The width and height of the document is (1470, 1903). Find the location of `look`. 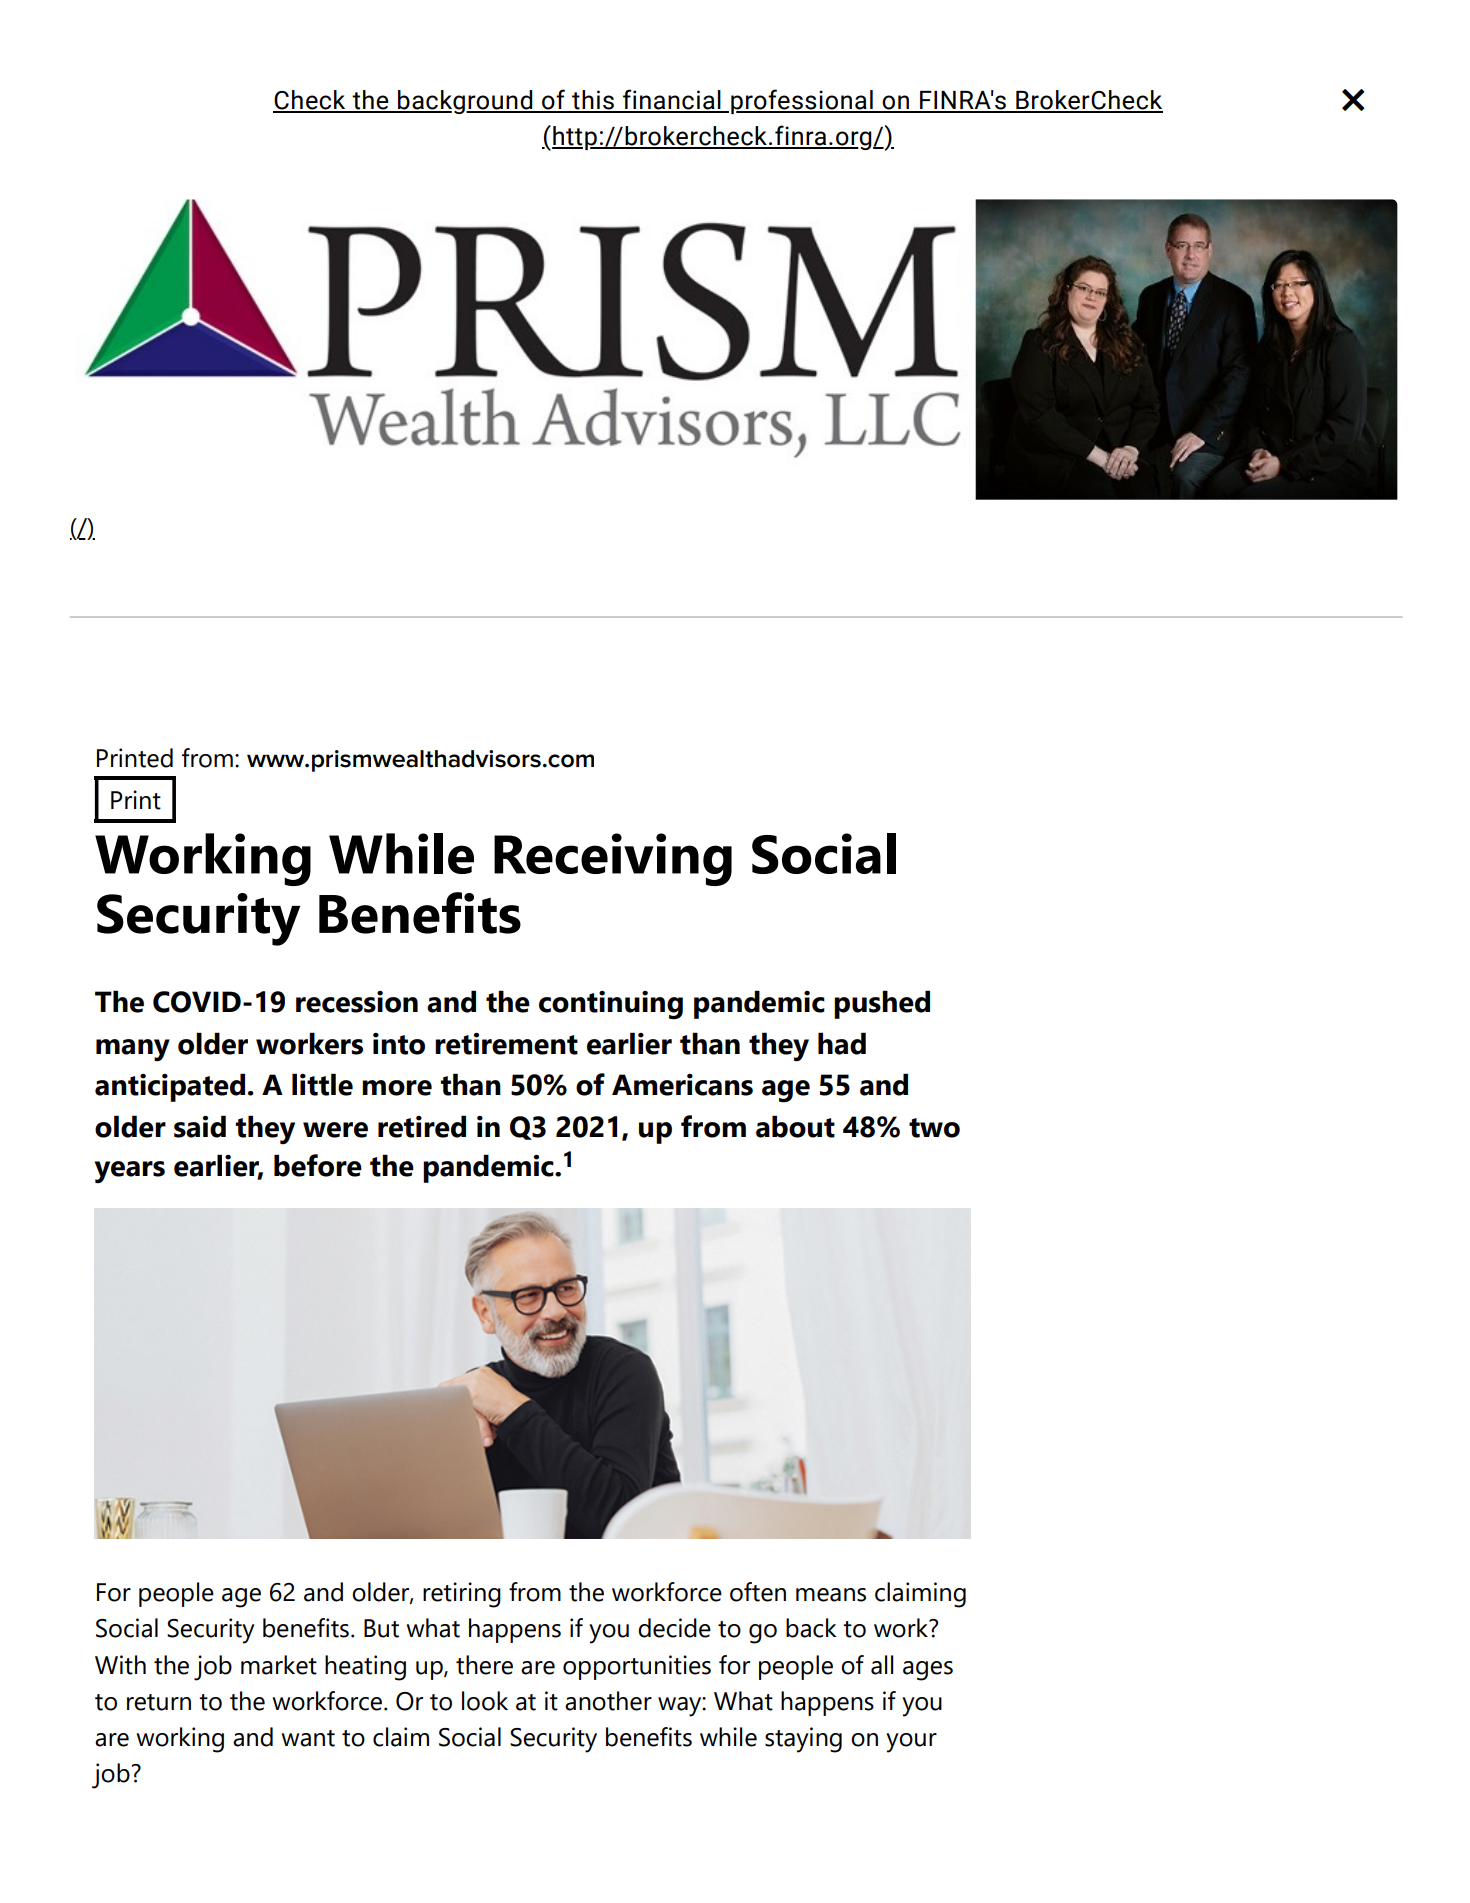

look is located at coordinates (485, 1701).
